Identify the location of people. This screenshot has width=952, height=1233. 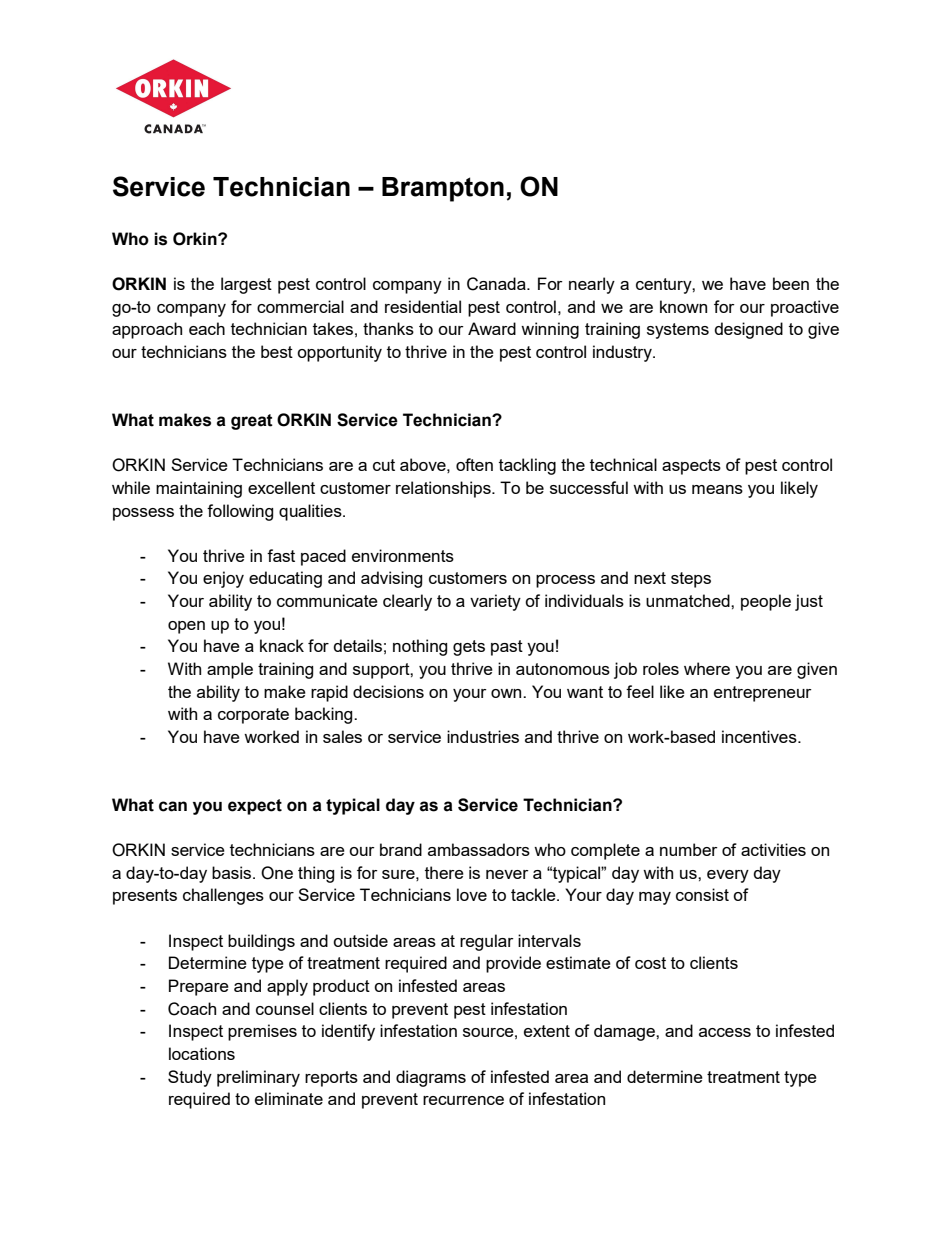
(766, 602).
